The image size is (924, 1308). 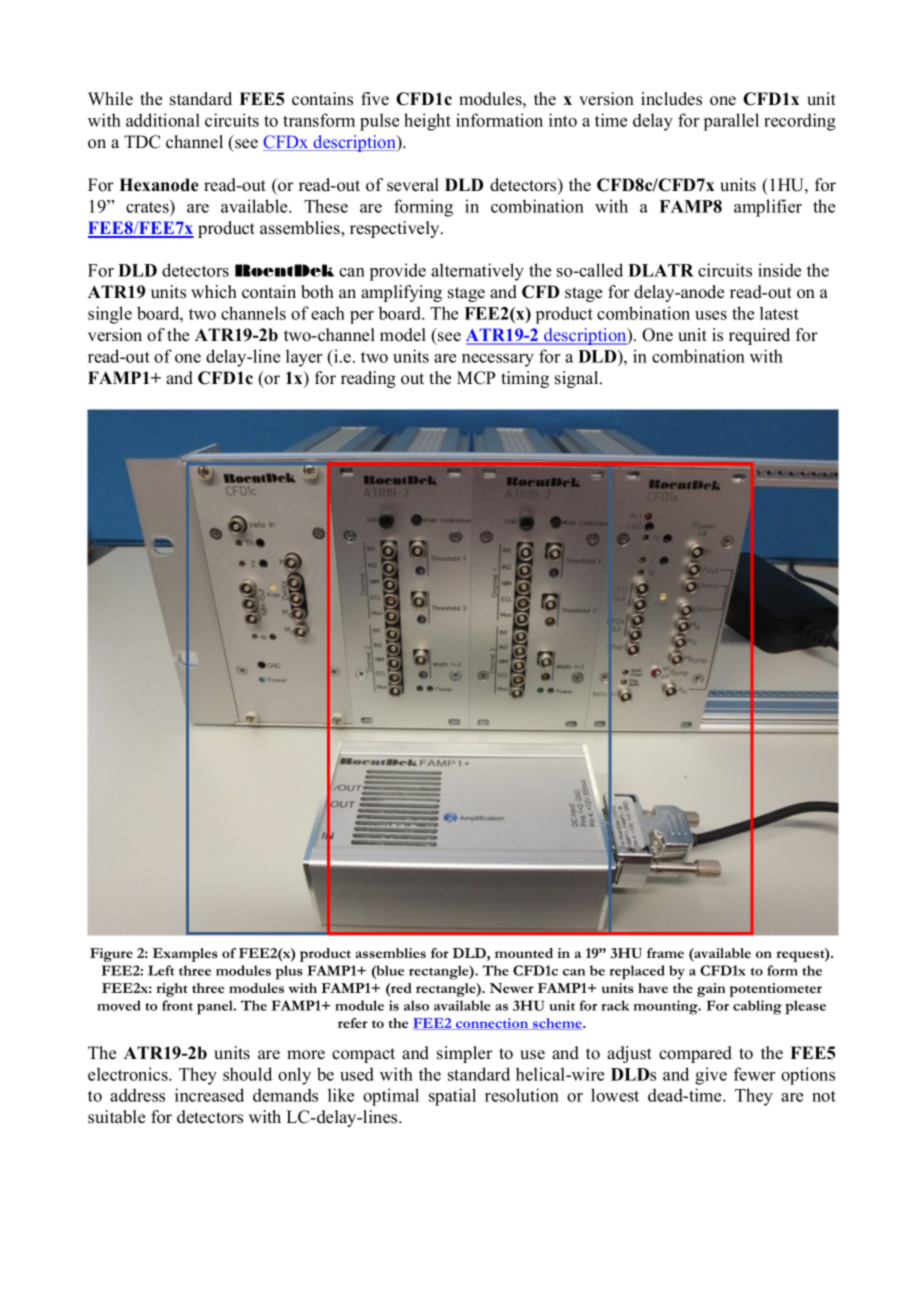 What do you see at coordinates (427, 122) in the document?
I see `height` at bounding box center [427, 122].
